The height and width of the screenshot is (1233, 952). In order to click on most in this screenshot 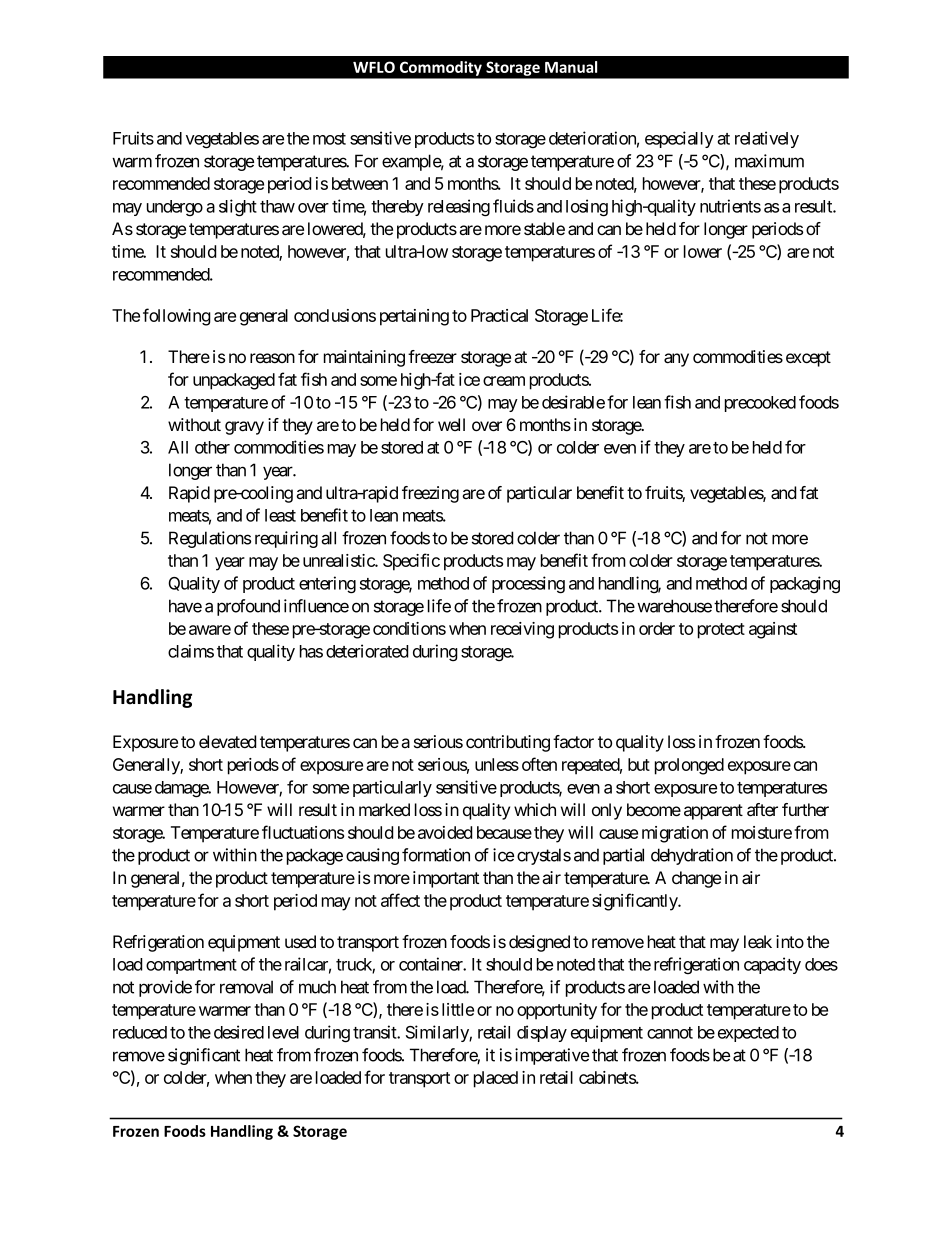, I will do `click(329, 139)`.
